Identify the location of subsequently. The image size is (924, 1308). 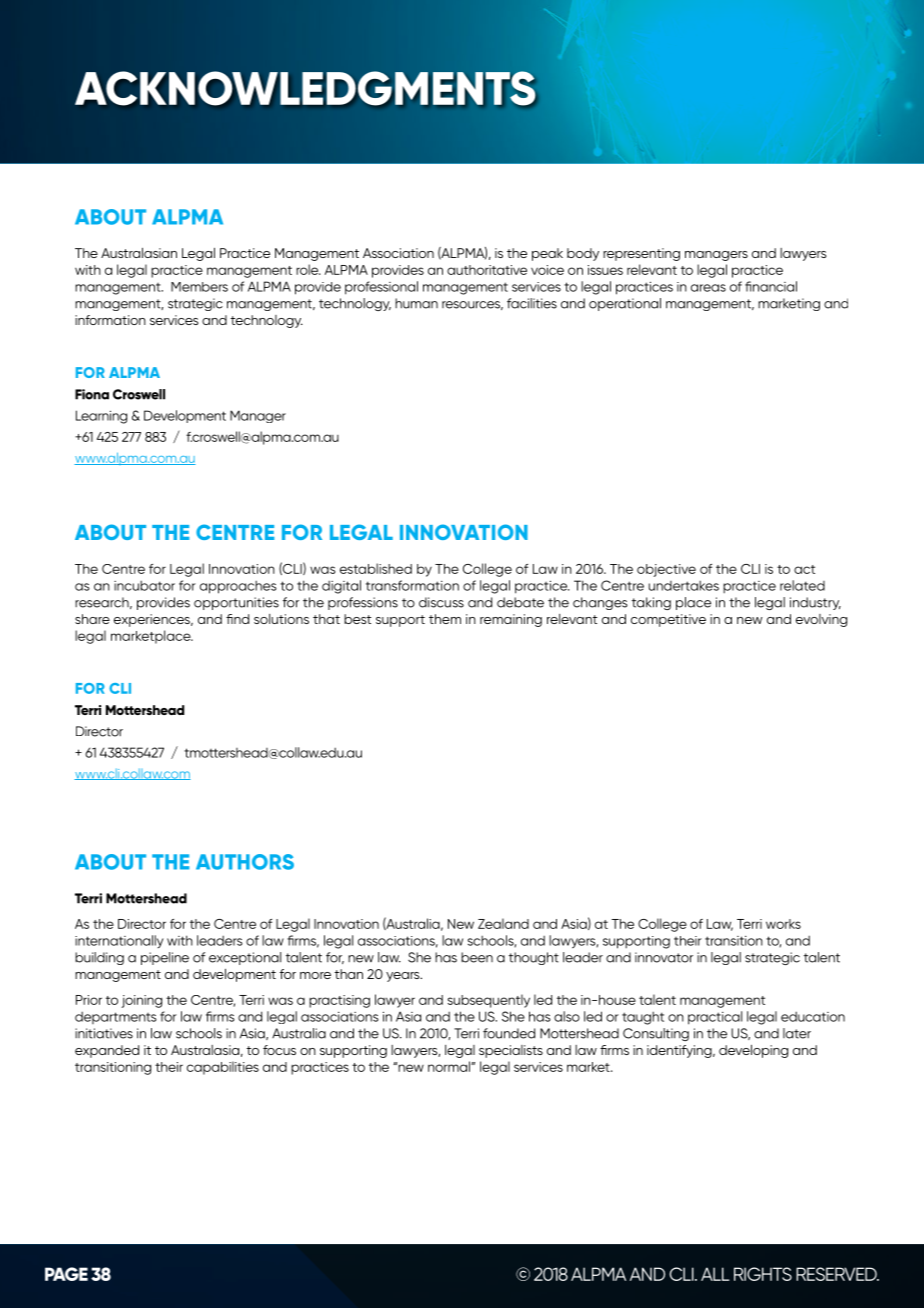
(489, 1001).
